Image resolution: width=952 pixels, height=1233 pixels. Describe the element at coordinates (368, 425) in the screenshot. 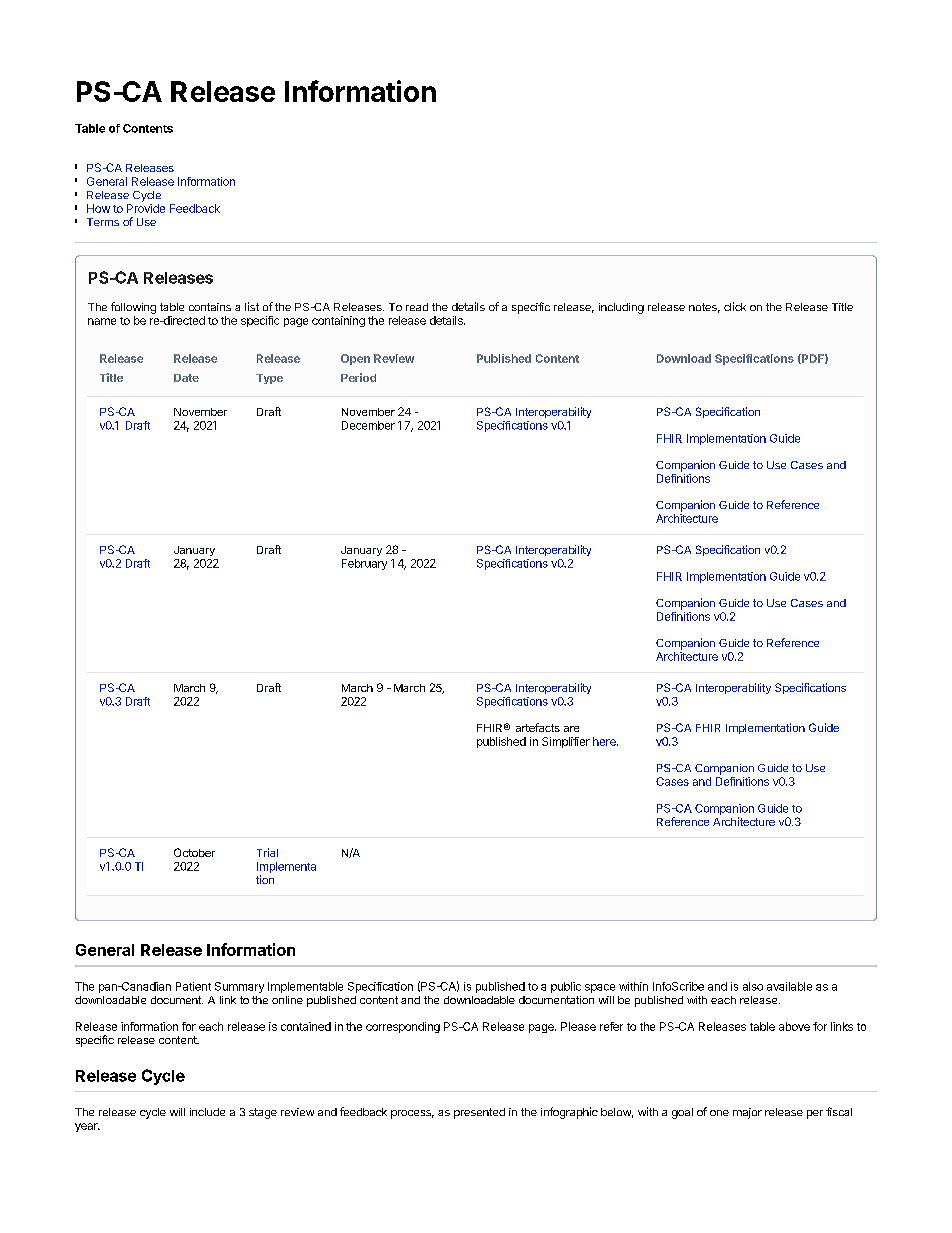

I see `December` at that location.
